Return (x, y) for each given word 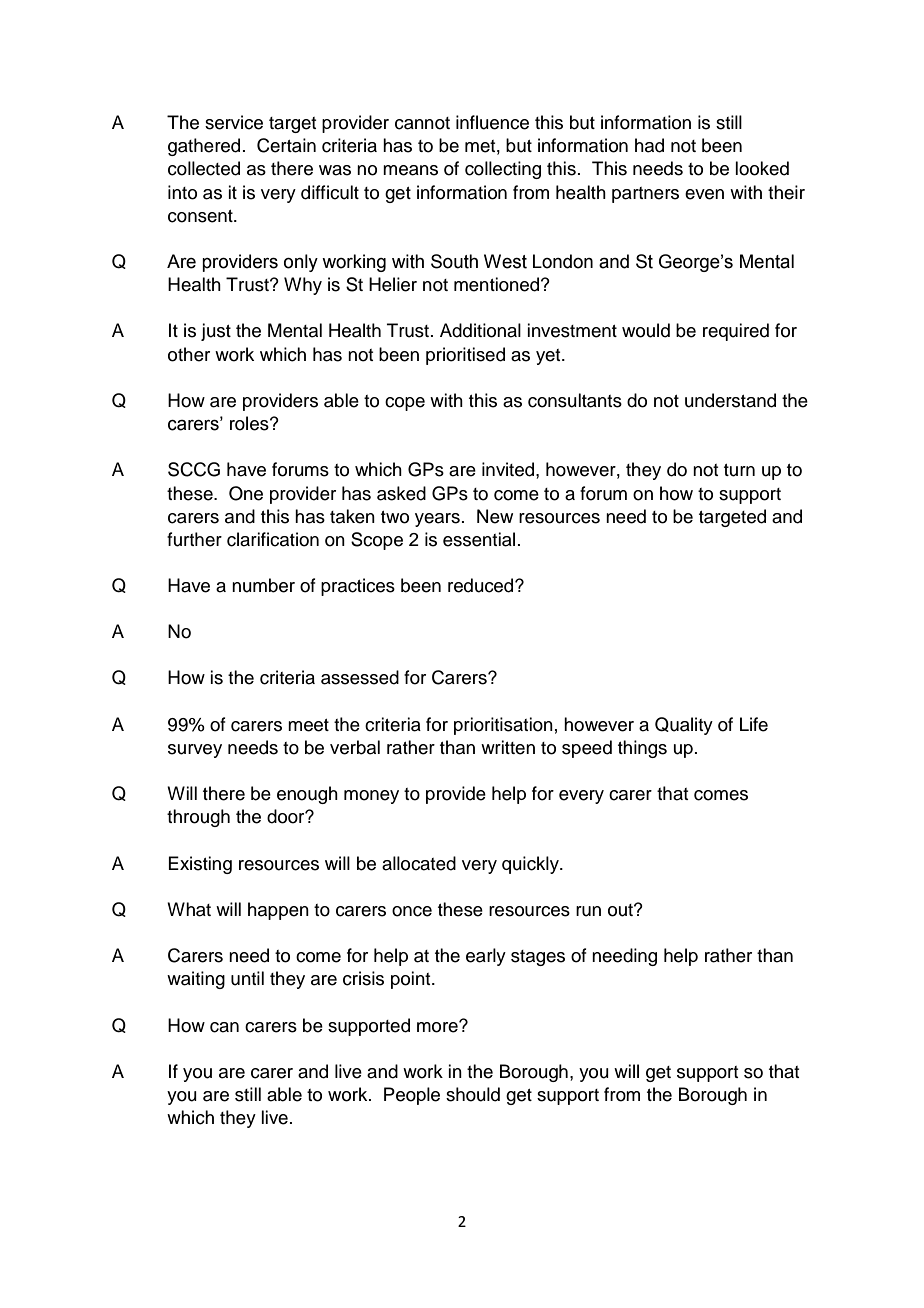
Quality (684, 726)
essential (479, 539)
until (247, 978)
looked (762, 168)
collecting (503, 170)
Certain (286, 145)
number (263, 585)
